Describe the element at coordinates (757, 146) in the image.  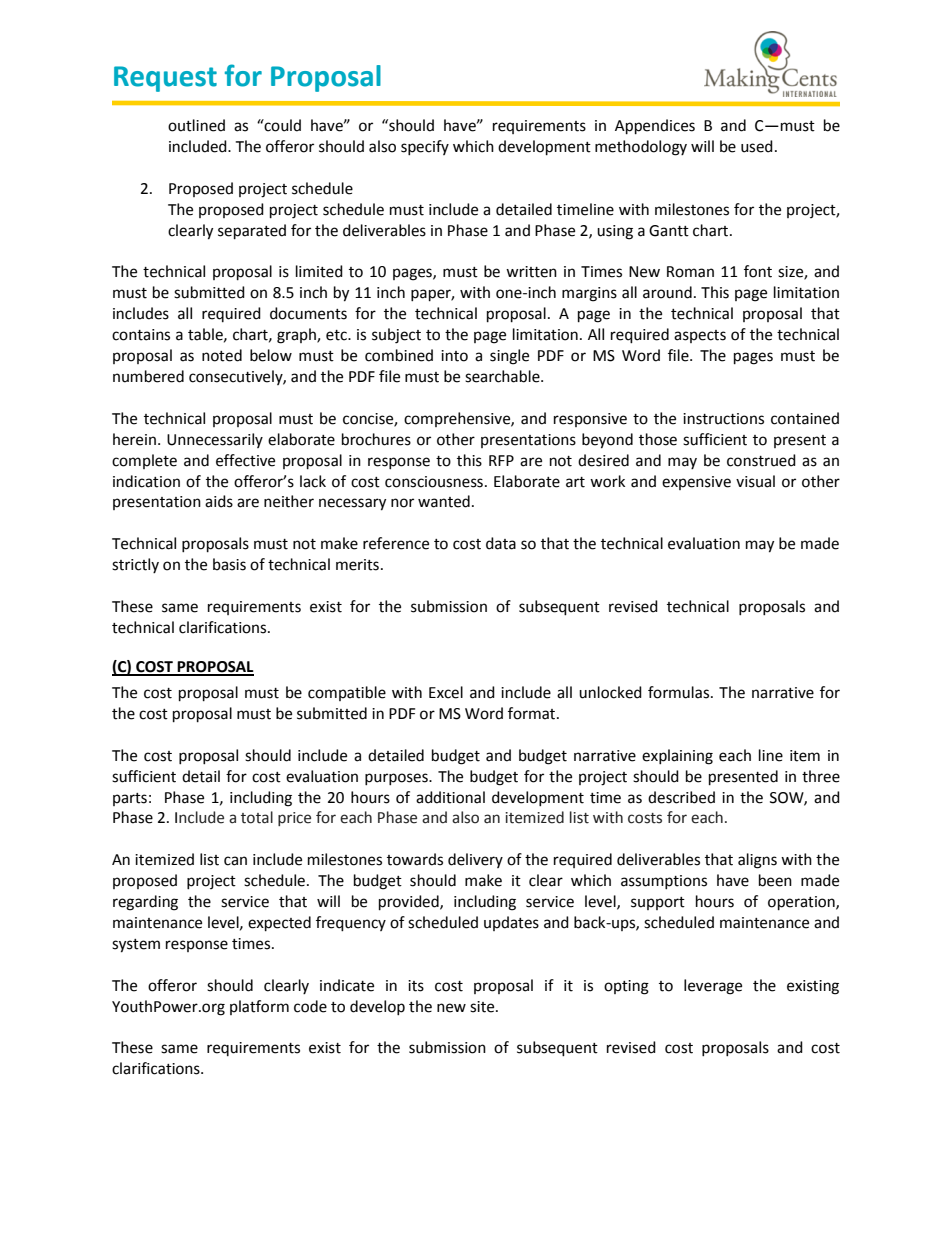
I see `used` at that location.
